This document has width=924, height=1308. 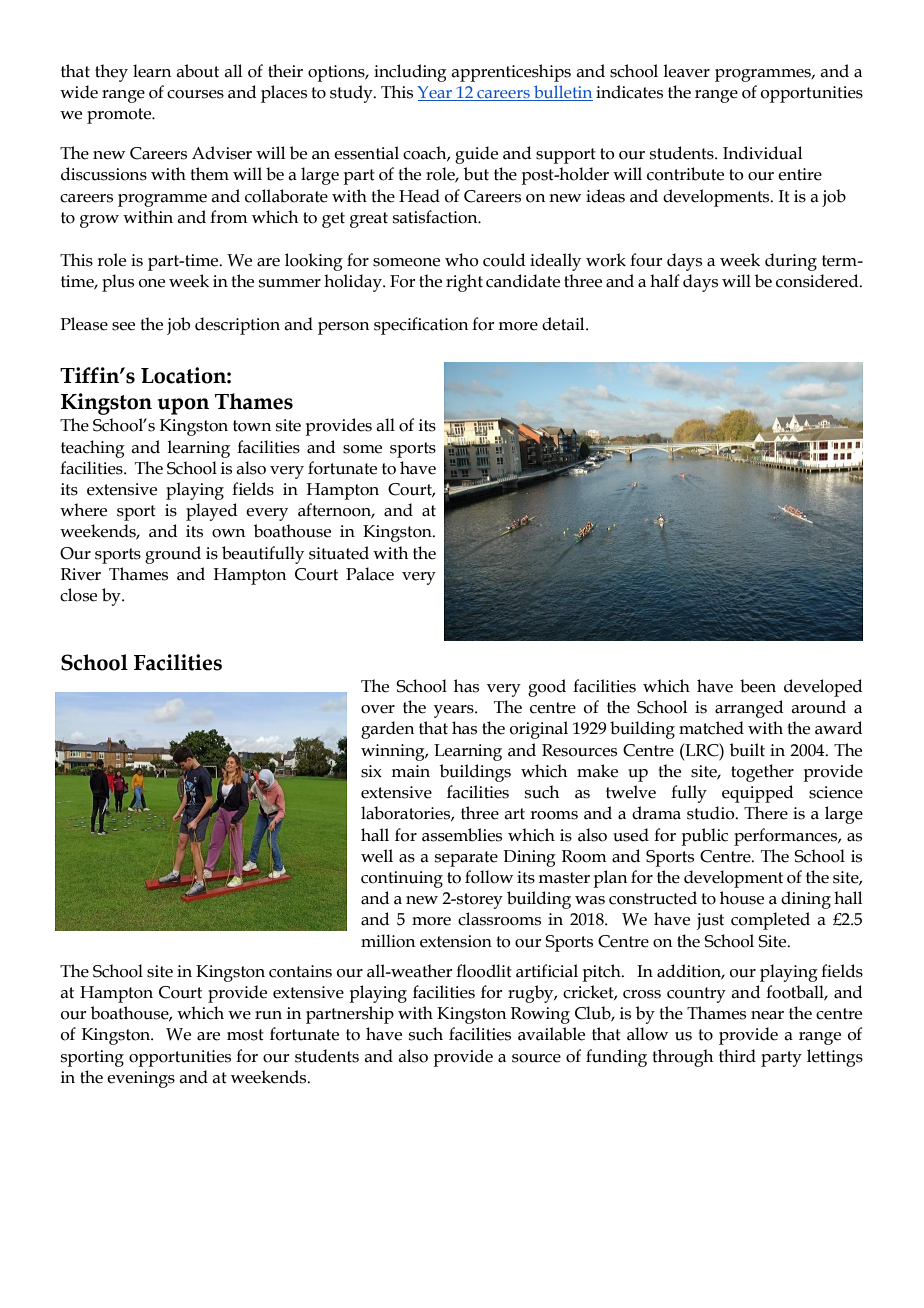 I want to click on close, so click(x=78, y=595).
